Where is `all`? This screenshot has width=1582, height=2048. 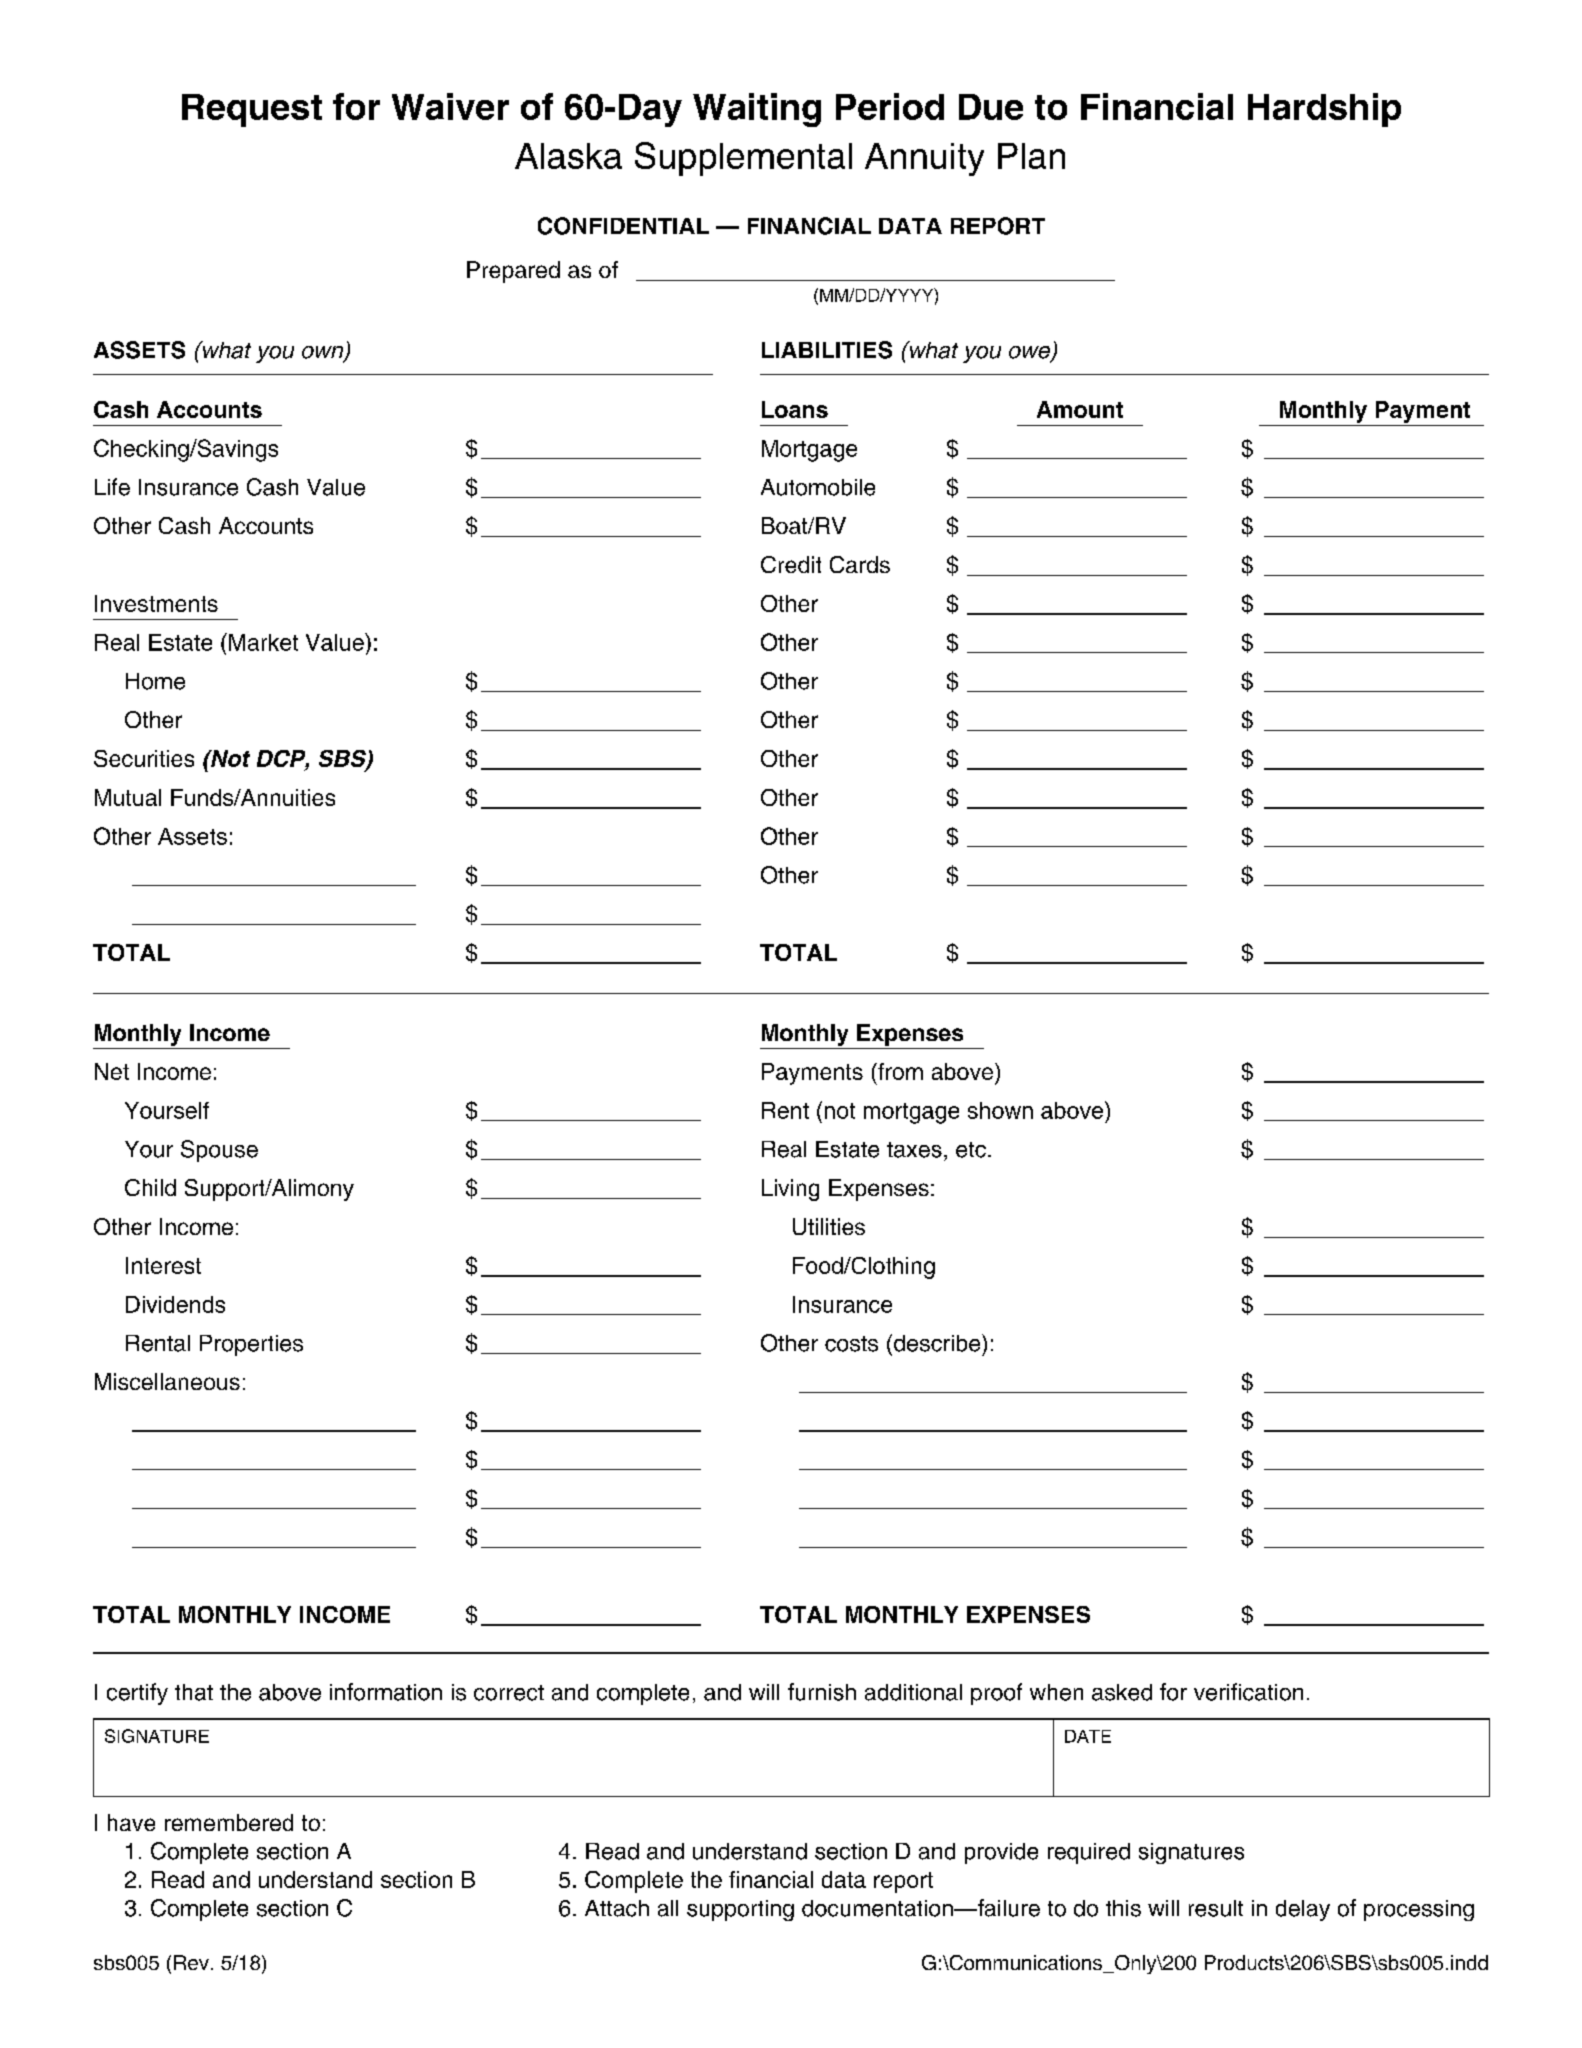
all is located at coordinates (668, 1908).
